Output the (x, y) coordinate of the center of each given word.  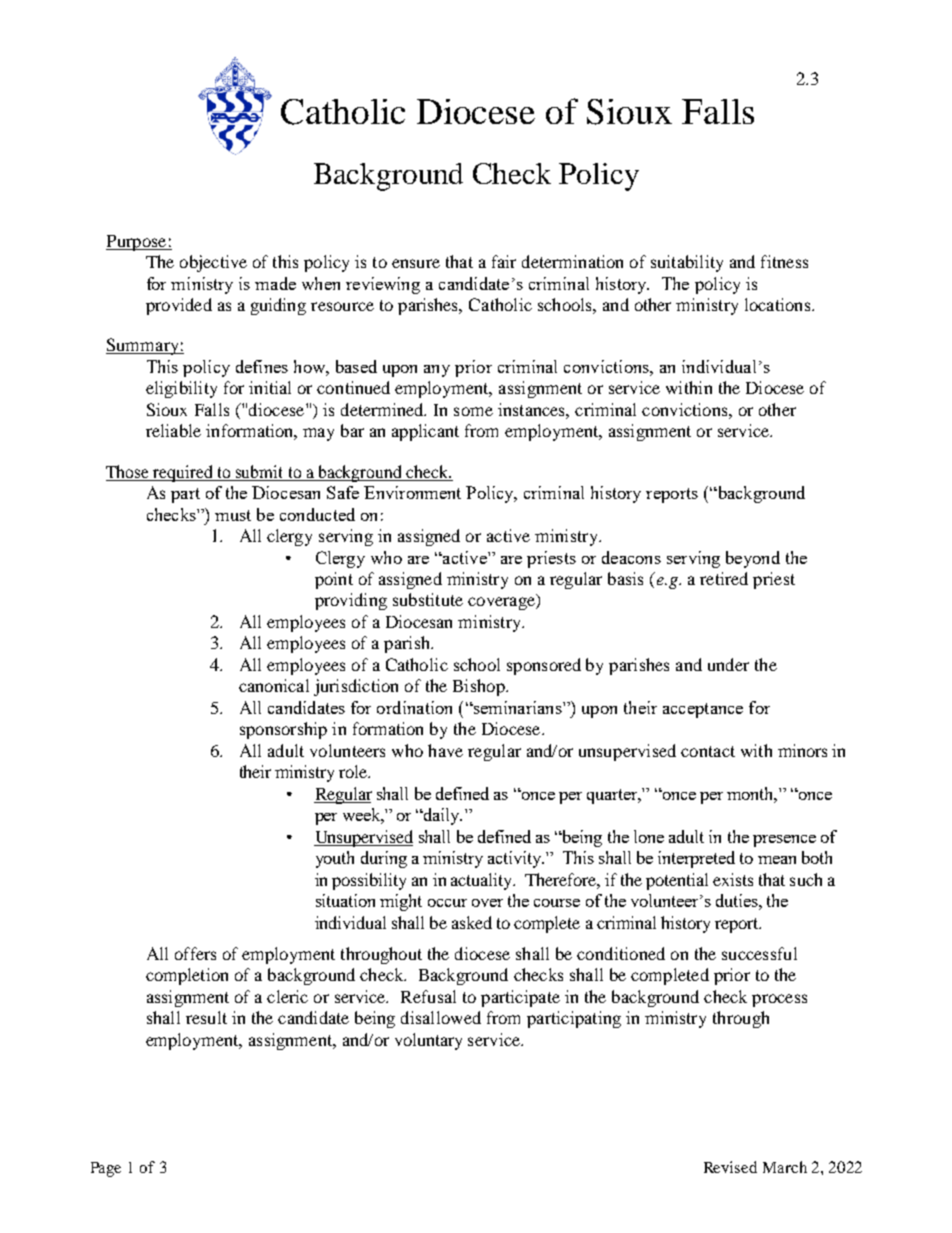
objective (213, 263)
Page (106, 1169)
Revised (730, 1167)
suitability (687, 263)
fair (504, 261)
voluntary (428, 1041)
